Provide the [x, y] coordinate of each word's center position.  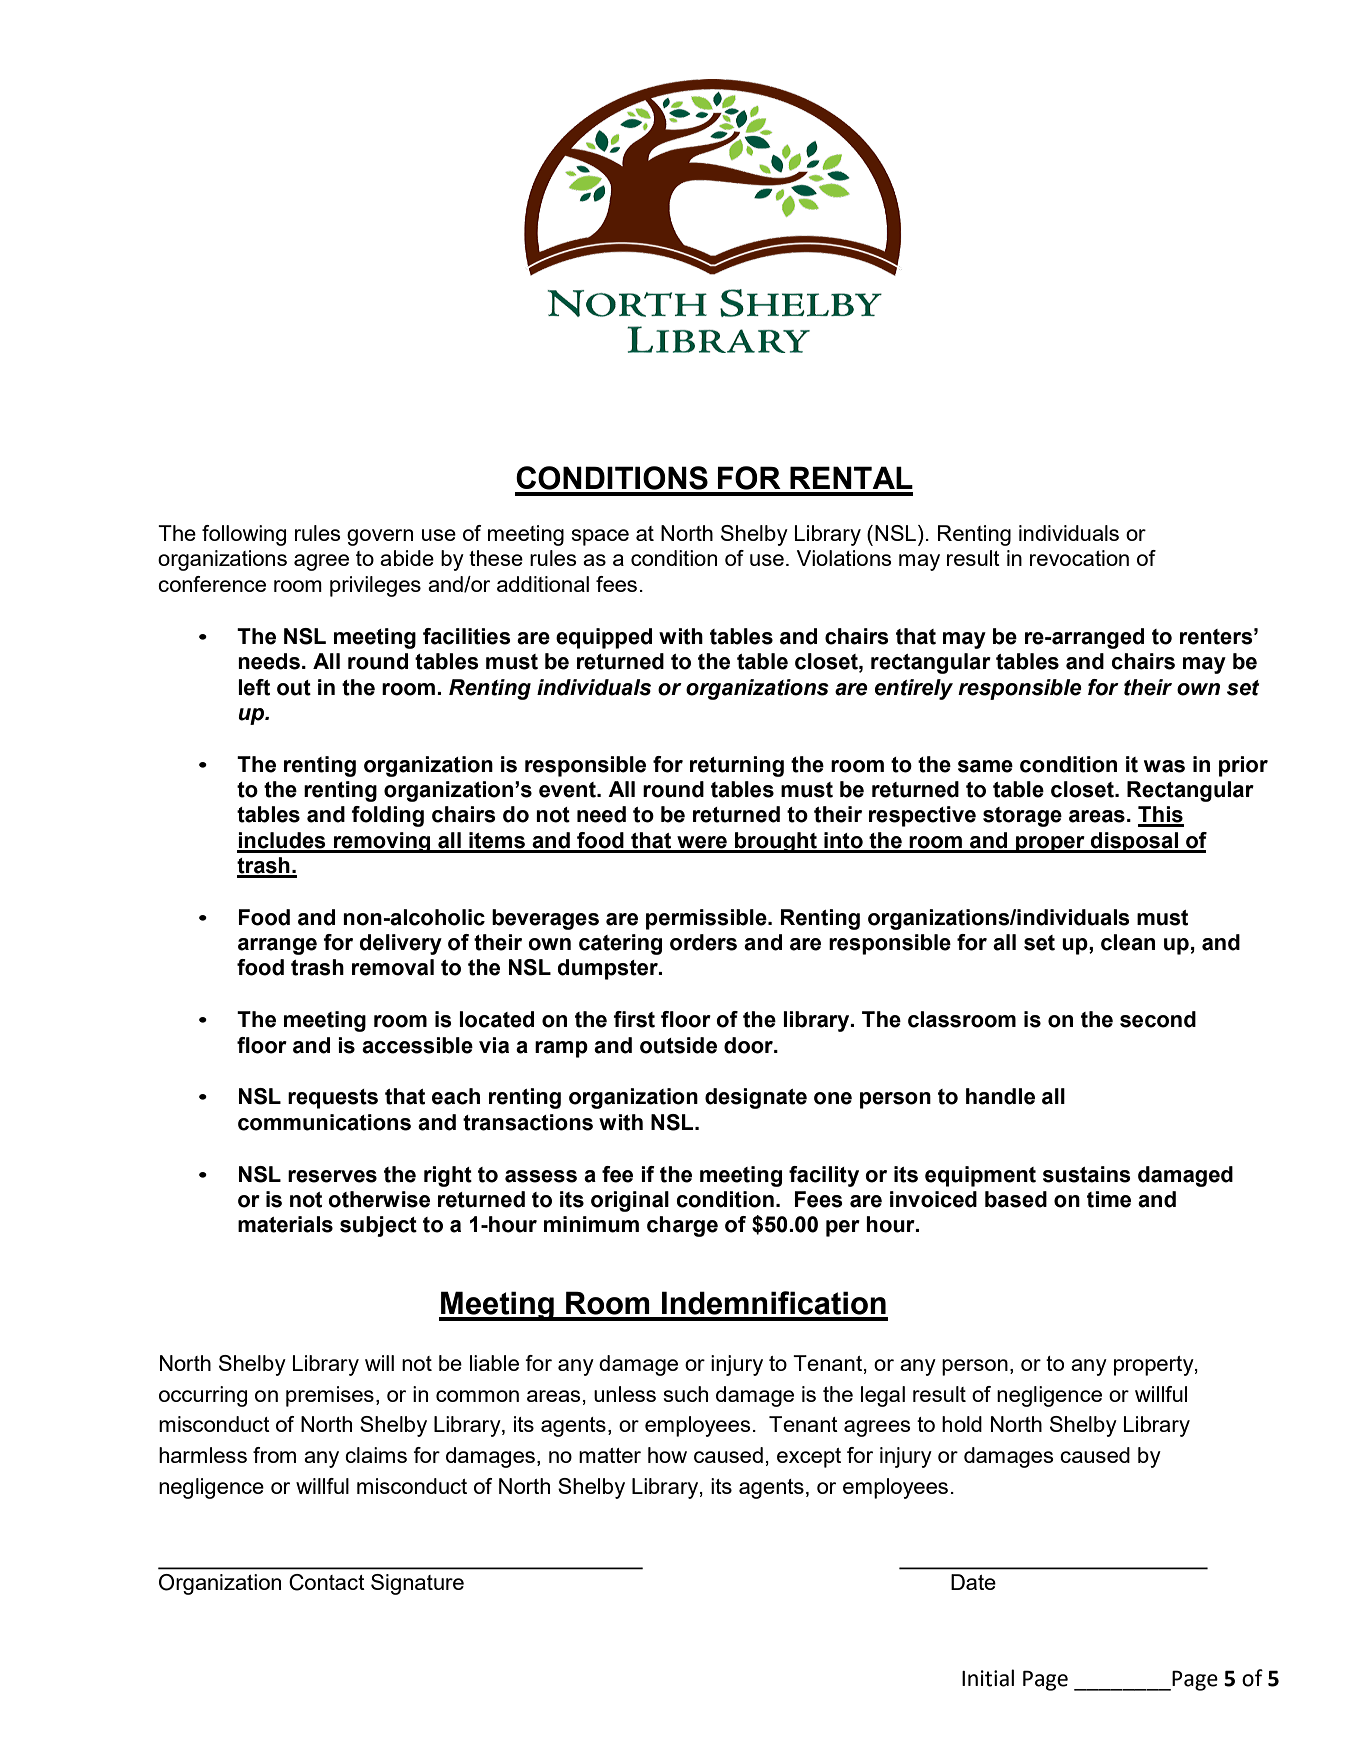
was [1164, 766]
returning [737, 766]
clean [1128, 942]
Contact [327, 1582]
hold [962, 1424]
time [1109, 1199]
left [254, 687]
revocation [1079, 558]
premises [330, 1396]
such [686, 1394]
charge [682, 1226]
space [600, 537]
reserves [332, 1176]
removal [393, 967]
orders [703, 942]
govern [380, 537]
